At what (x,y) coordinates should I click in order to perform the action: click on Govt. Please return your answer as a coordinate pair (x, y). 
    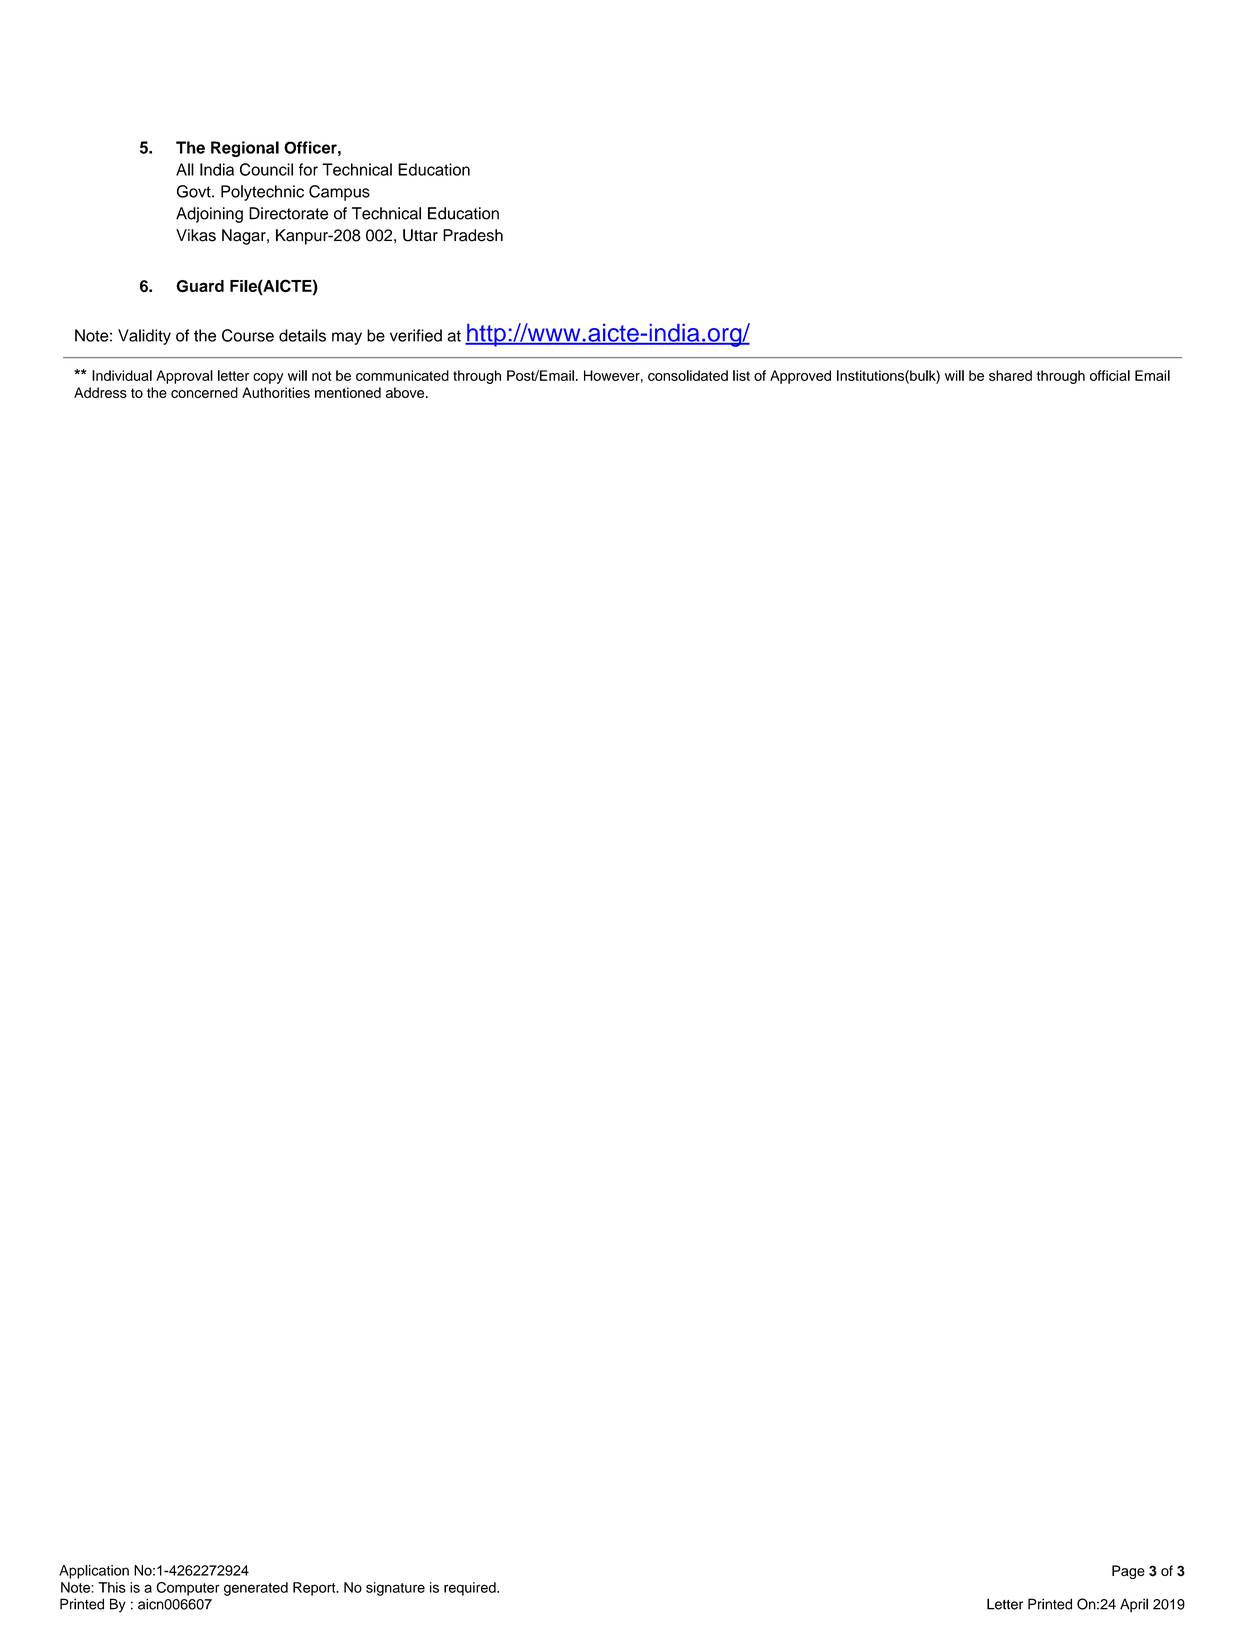
    Looking at the image, I should click on (195, 191).
